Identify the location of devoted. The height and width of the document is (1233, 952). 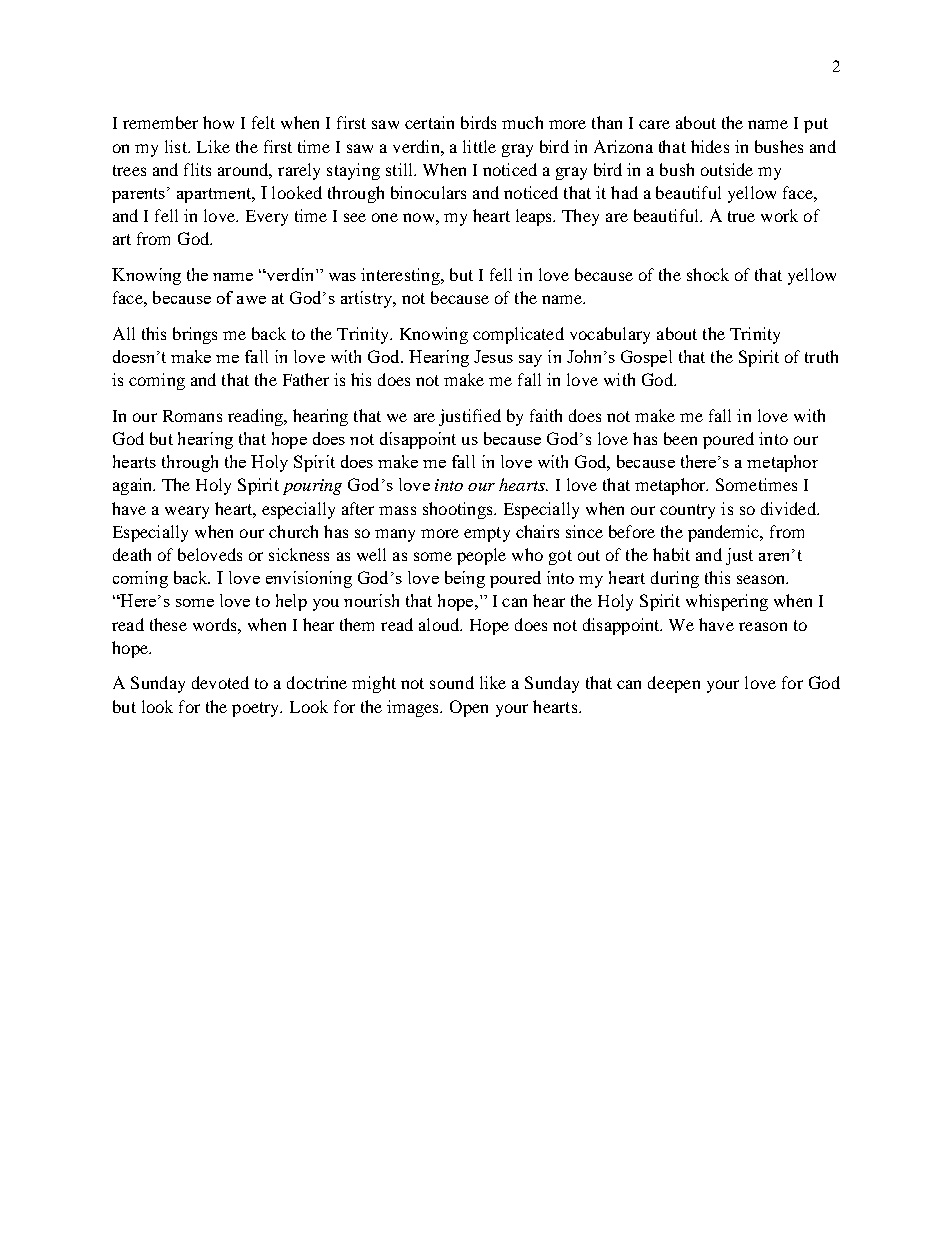
(220, 682).
